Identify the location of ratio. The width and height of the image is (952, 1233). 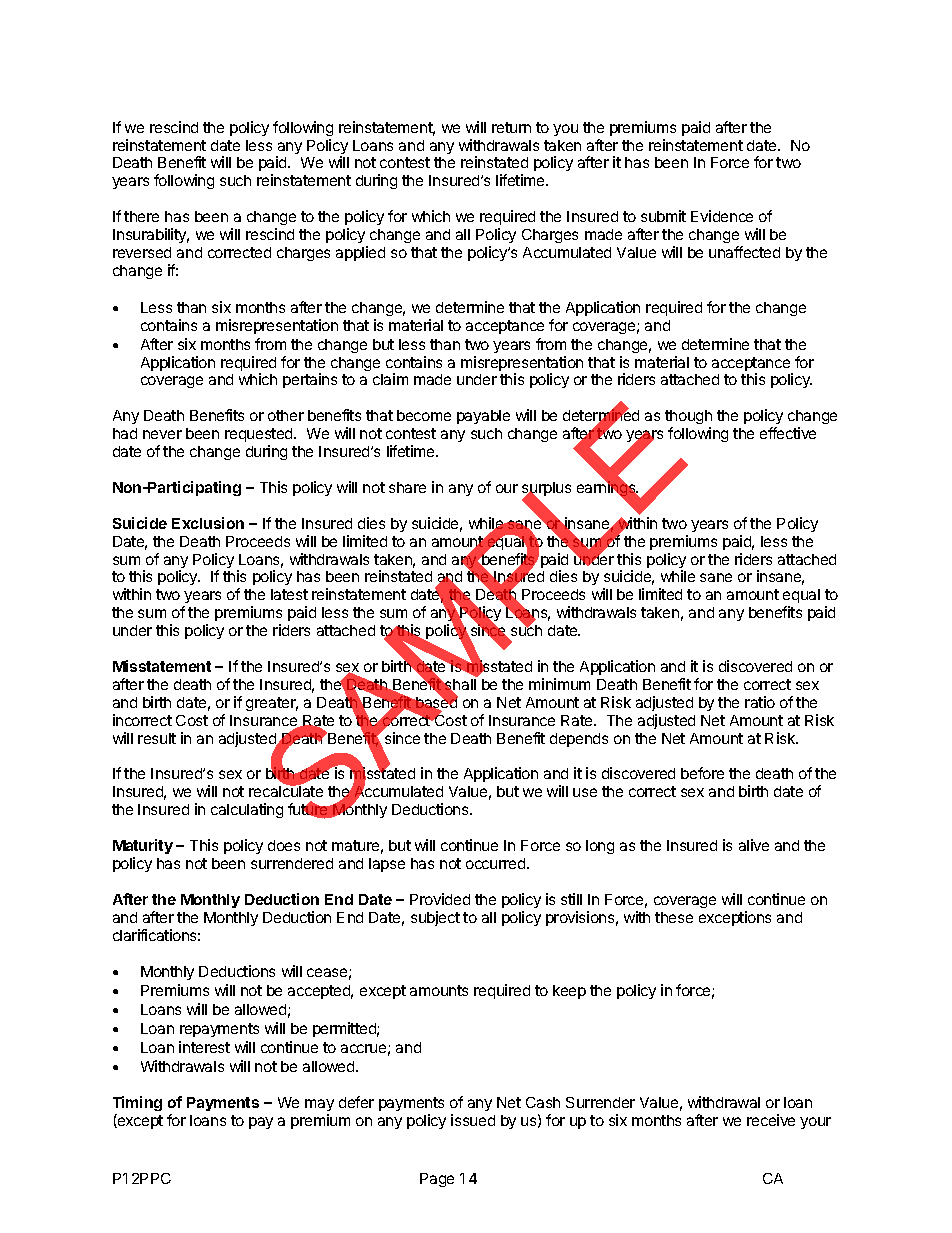
(760, 702).
